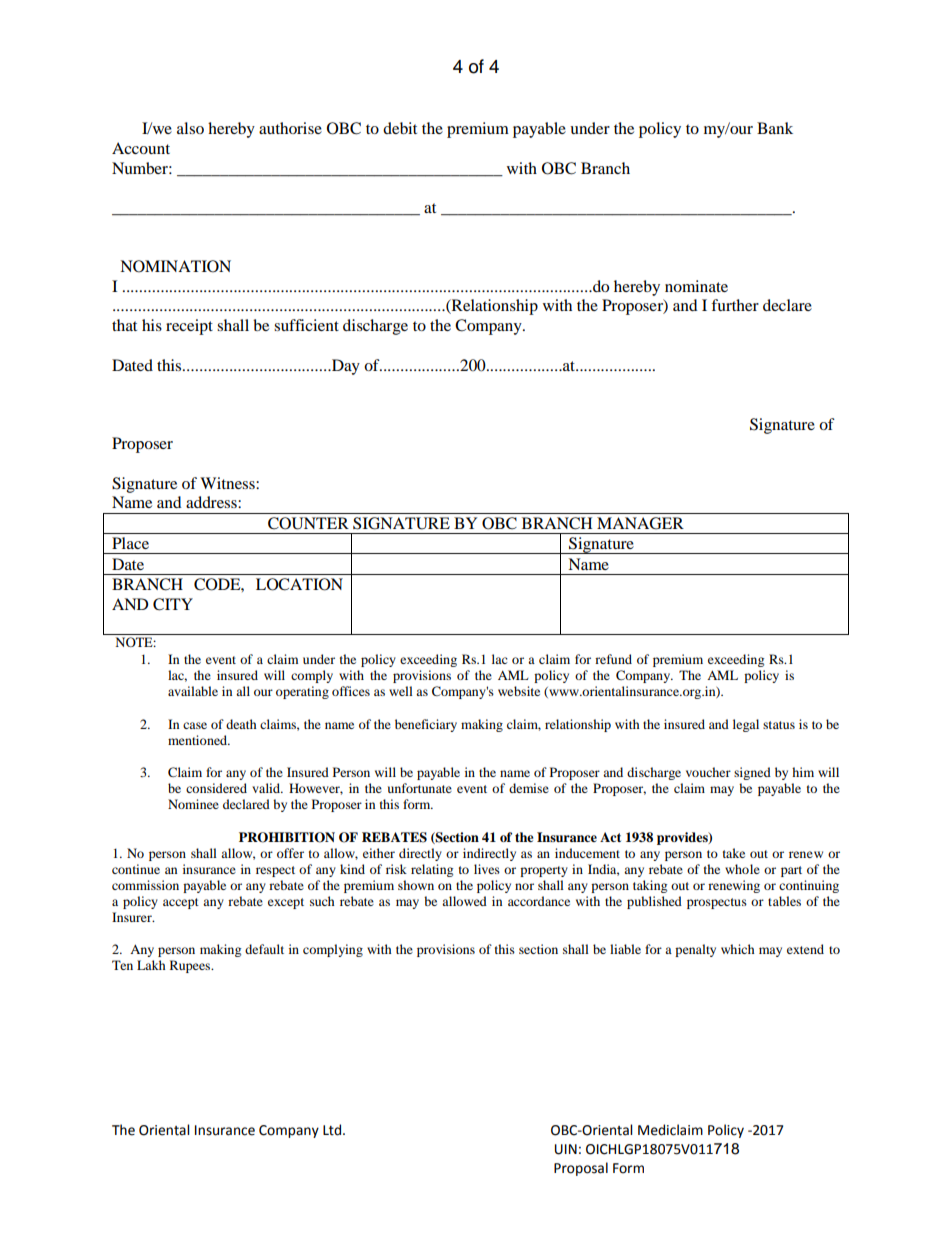 This screenshot has height=1233, width=952. Describe the element at coordinates (228, 483) in the screenshot. I see `Witness` at that location.
